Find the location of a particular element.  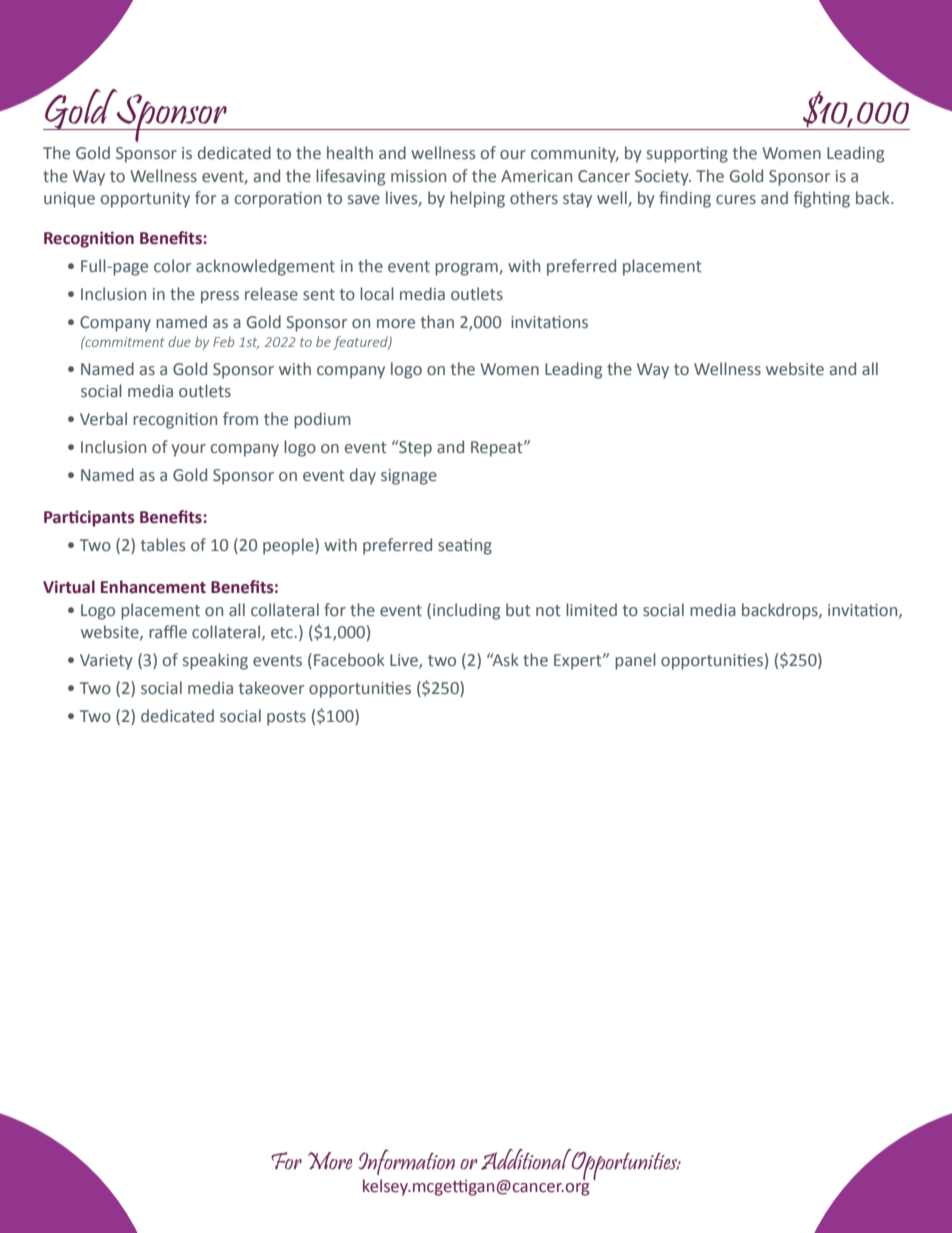

mission is located at coordinates (418, 176).
